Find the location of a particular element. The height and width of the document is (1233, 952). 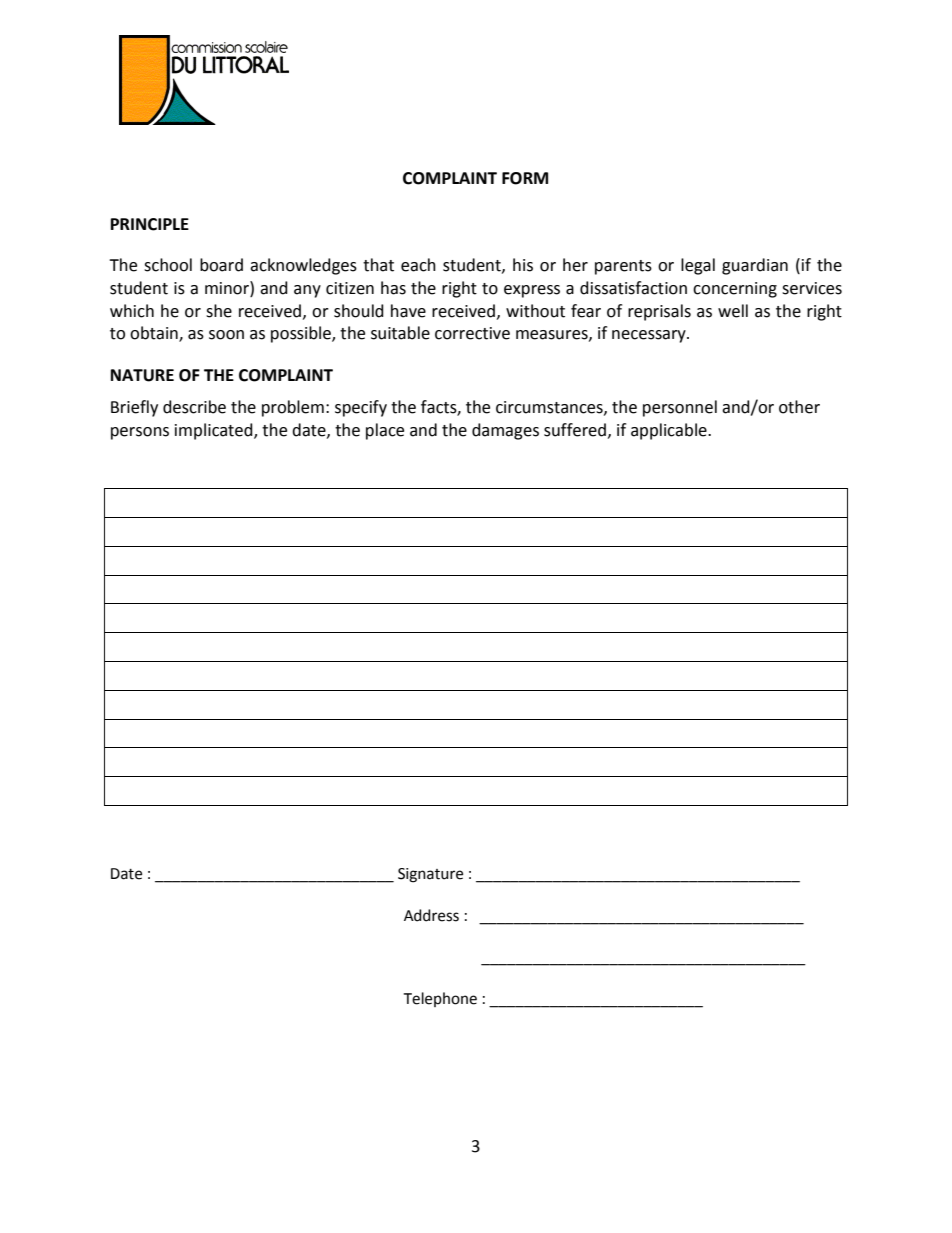

Address is located at coordinates (431, 915).
